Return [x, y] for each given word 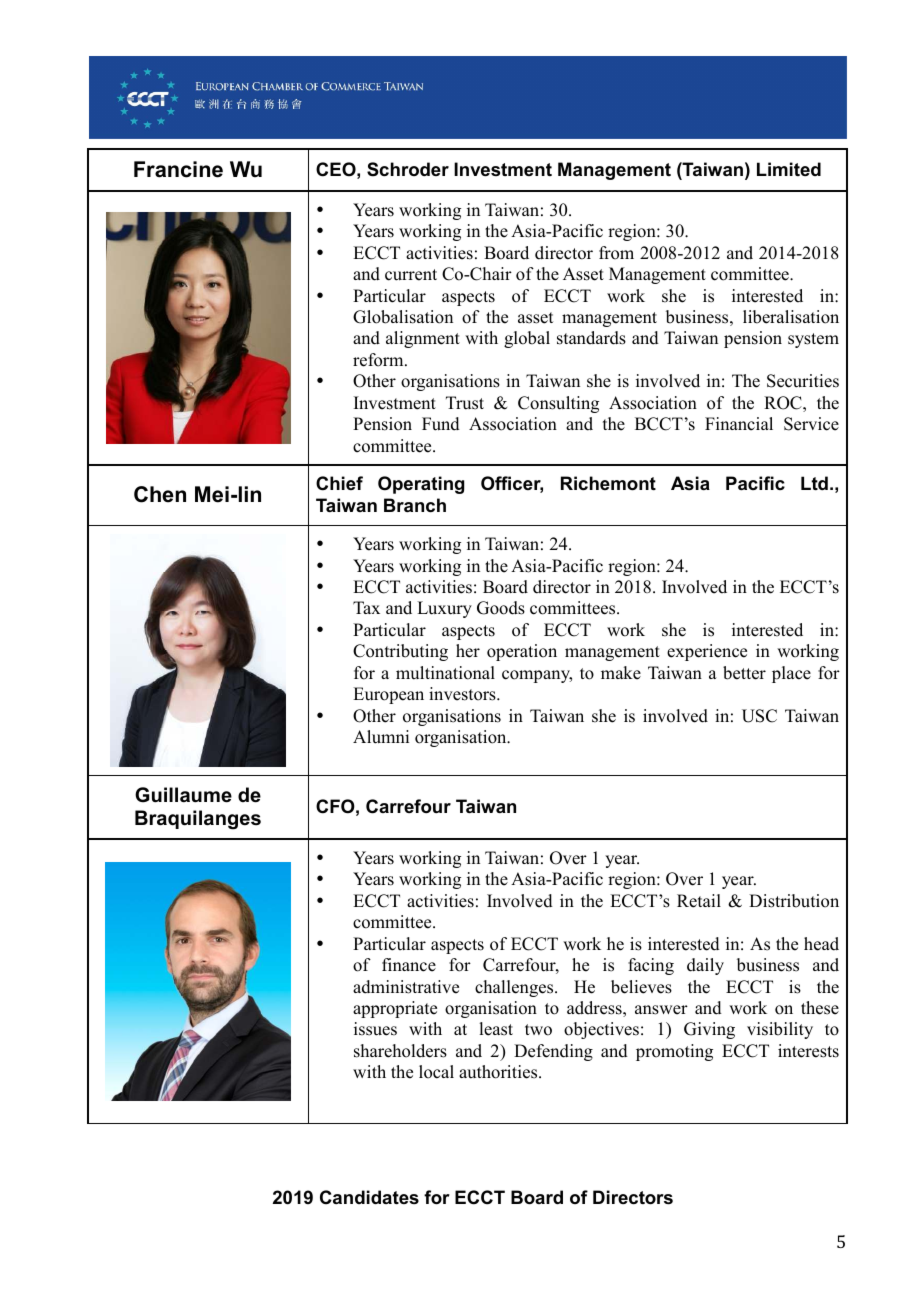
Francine [178, 169]
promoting [674, 1052]
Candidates [369, 1197]
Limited [789, 169]
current [411, 275]
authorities [499, 1072]
